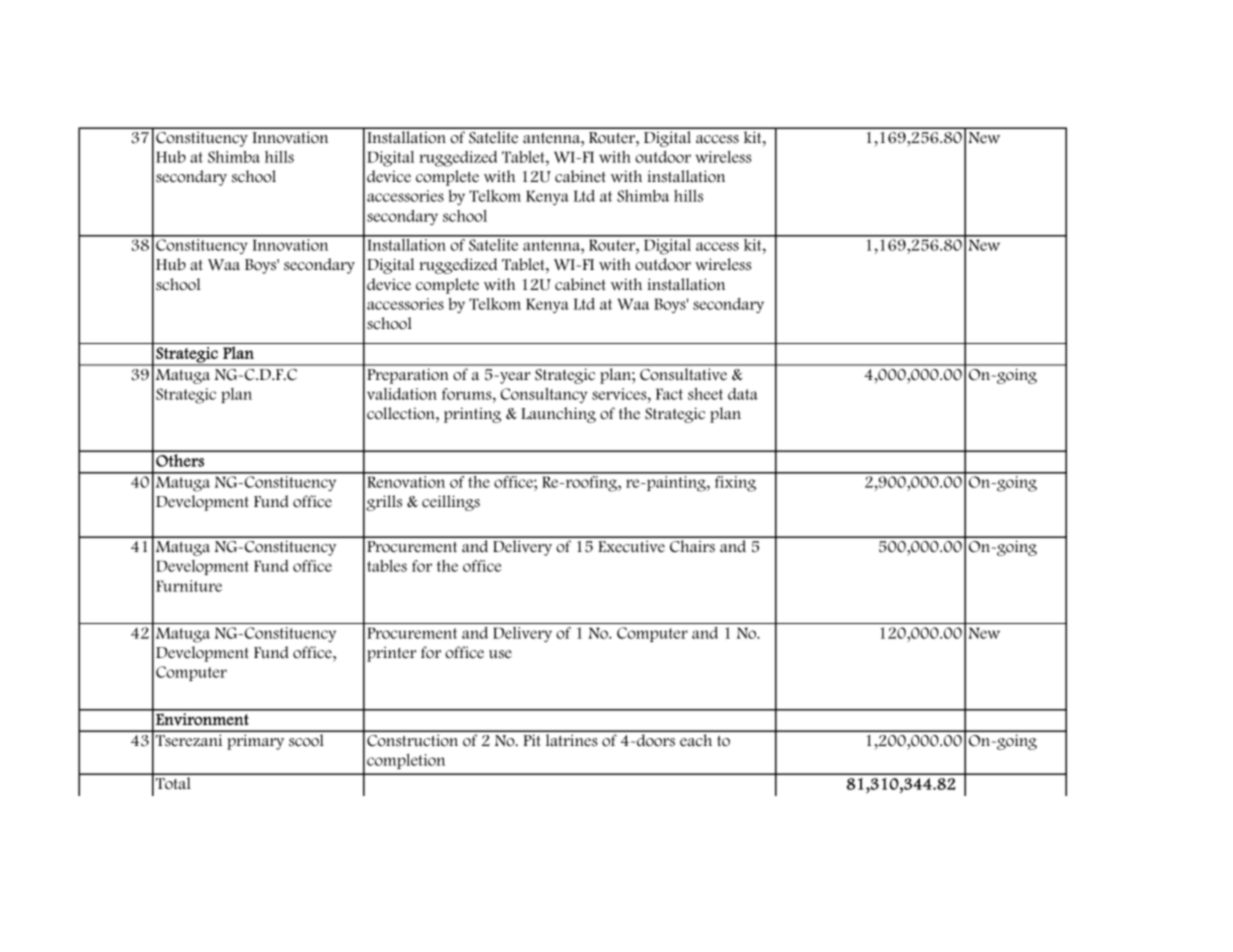  I want to click on Furniture, so click(189, 586).
